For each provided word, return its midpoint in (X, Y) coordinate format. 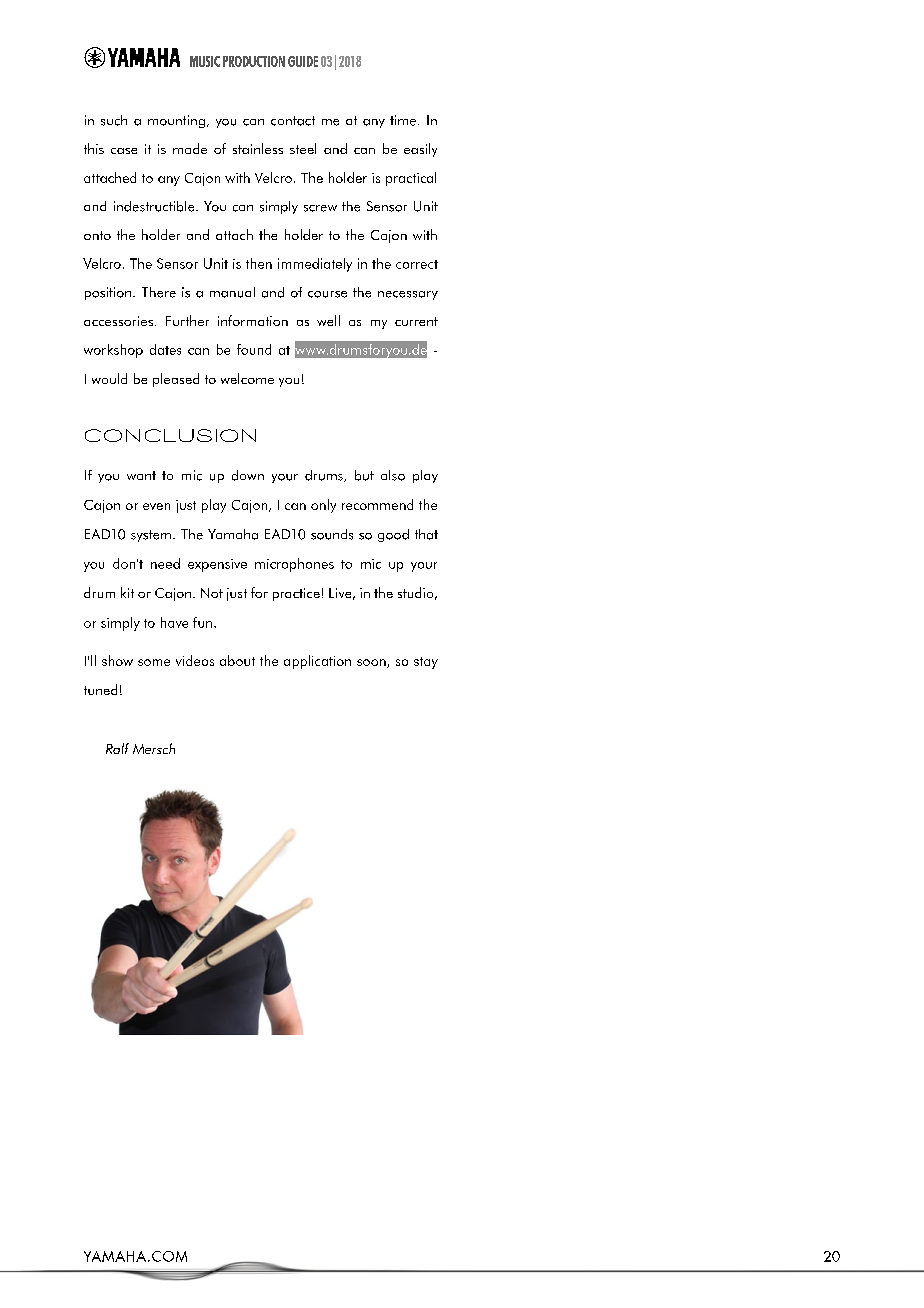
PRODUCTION (254, 61)
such (114, 120)
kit (127, 592)
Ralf (117, 748)
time (403, 120)
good (393, 535)
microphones (294, 565)
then (259, 263)
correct (417, 264)
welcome (247, 378)
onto (97, 235)
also (393, 475)
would (109, 378)
